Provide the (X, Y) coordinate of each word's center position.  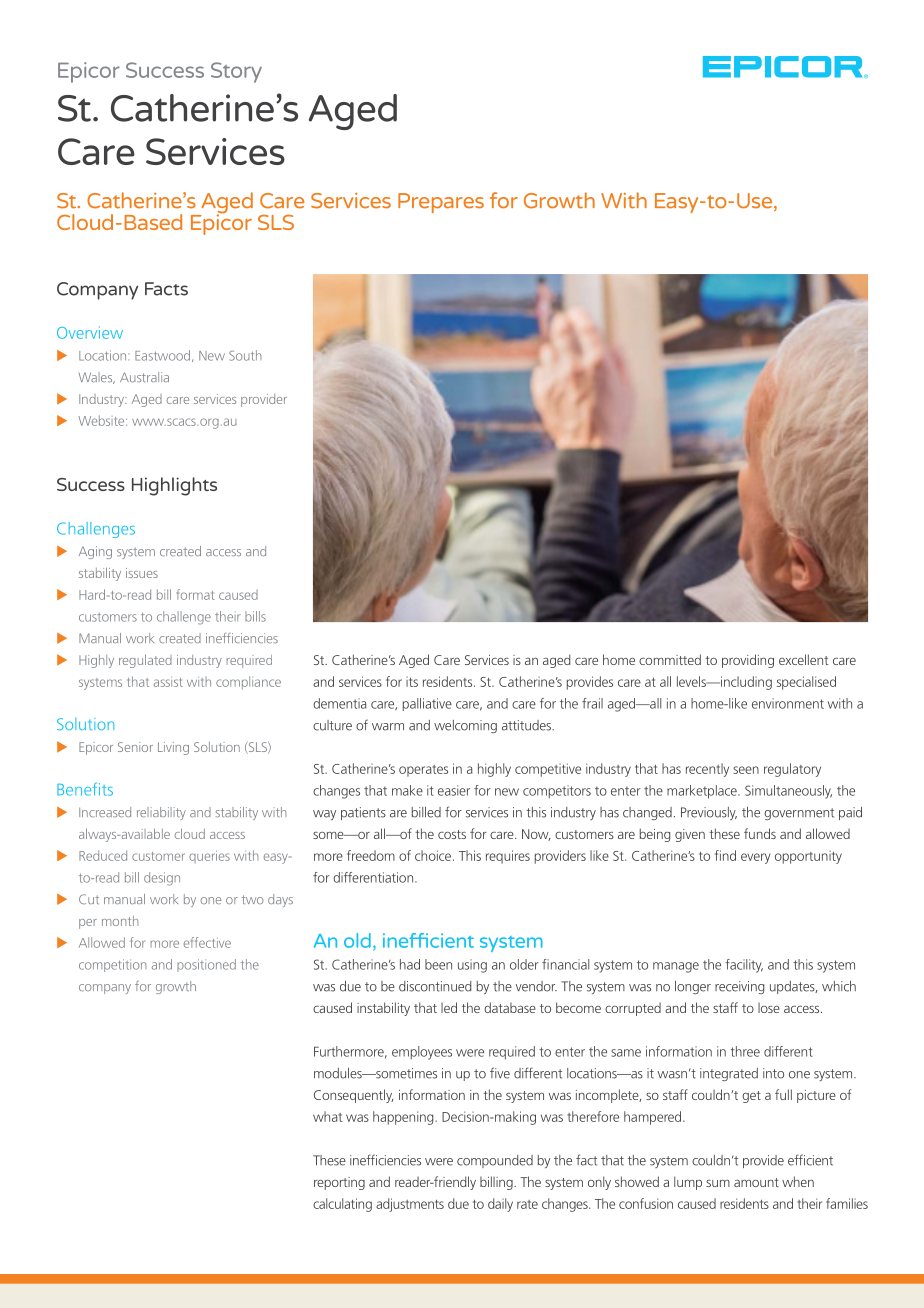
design (162, 879)
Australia (144, 377)
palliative (427, 704)
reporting (339, 1183)
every (756, 858)
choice (433, 855)
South (245, 355)
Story (236, 72)
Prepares (441, 203)
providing (748, 661)
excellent (803, 659)
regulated (145, 661)
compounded (495, 1161)
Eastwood (164, 356)
